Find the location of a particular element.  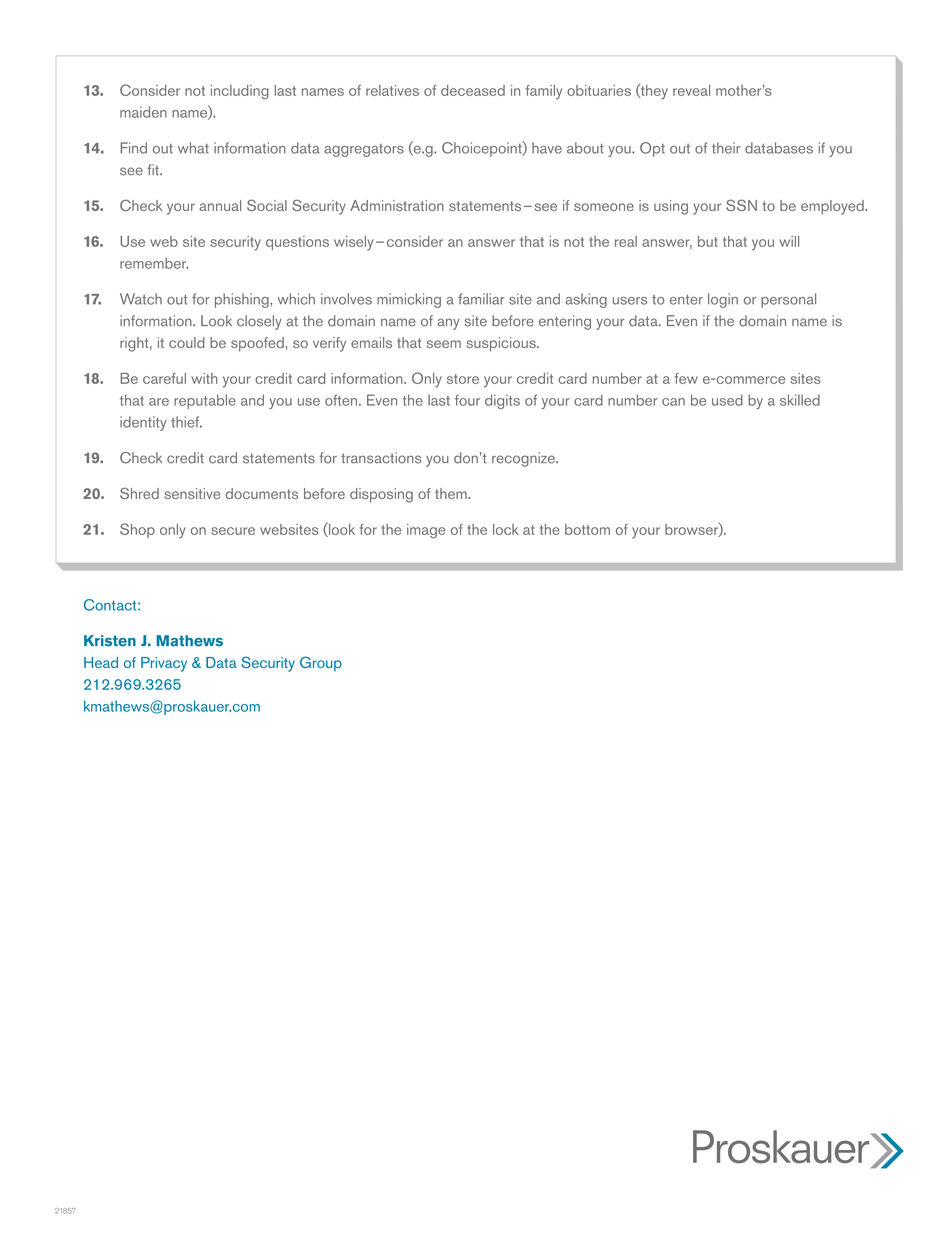

familiar is located at coordinates (481, 299).
